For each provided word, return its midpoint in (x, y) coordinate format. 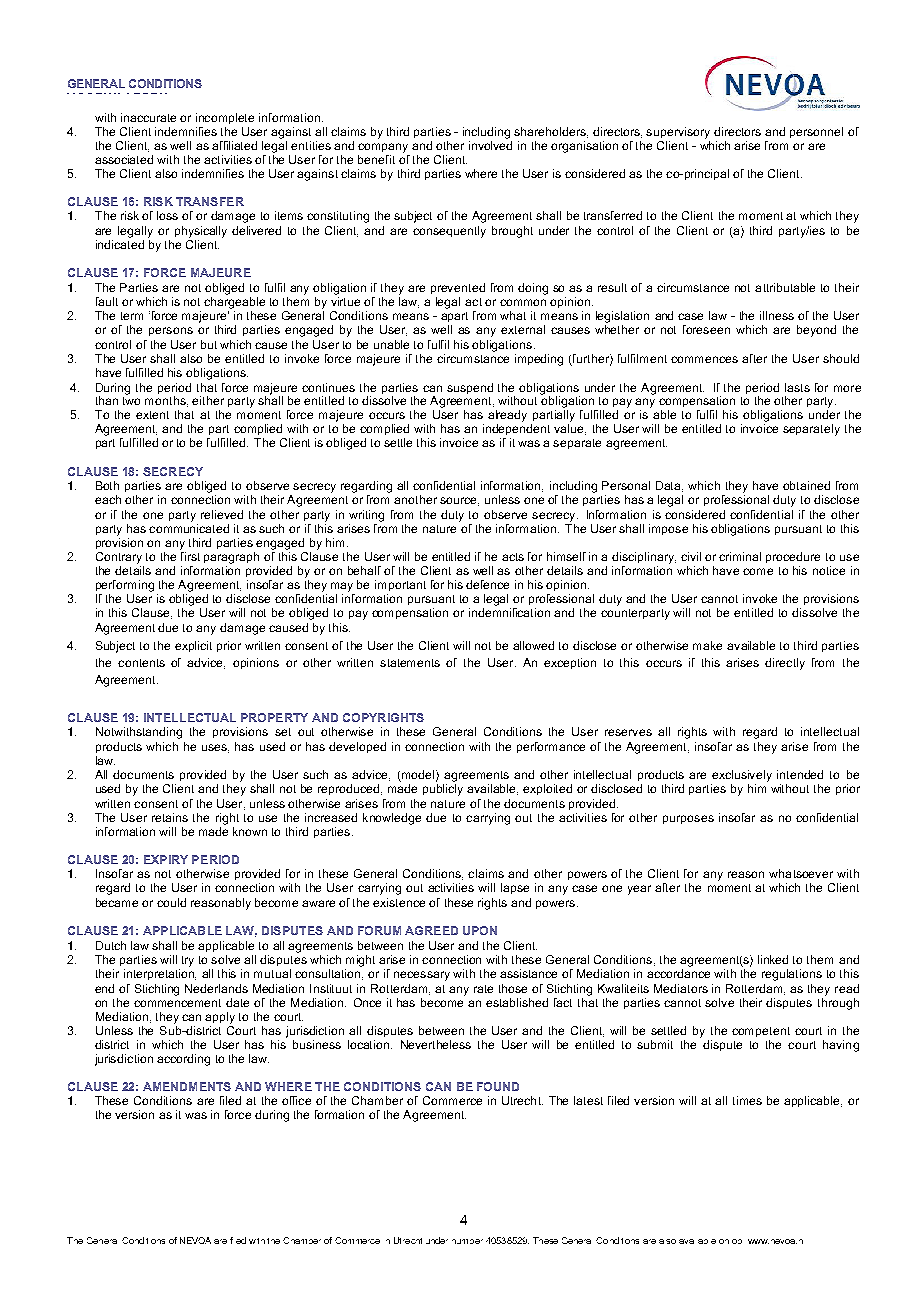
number (467, 1241)
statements (410, 663)
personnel (816, 132)
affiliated (234, 145)
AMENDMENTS (187, 1086)
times (747, 1100)
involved (490, 144)
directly (785, 664)
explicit (193, 646)
